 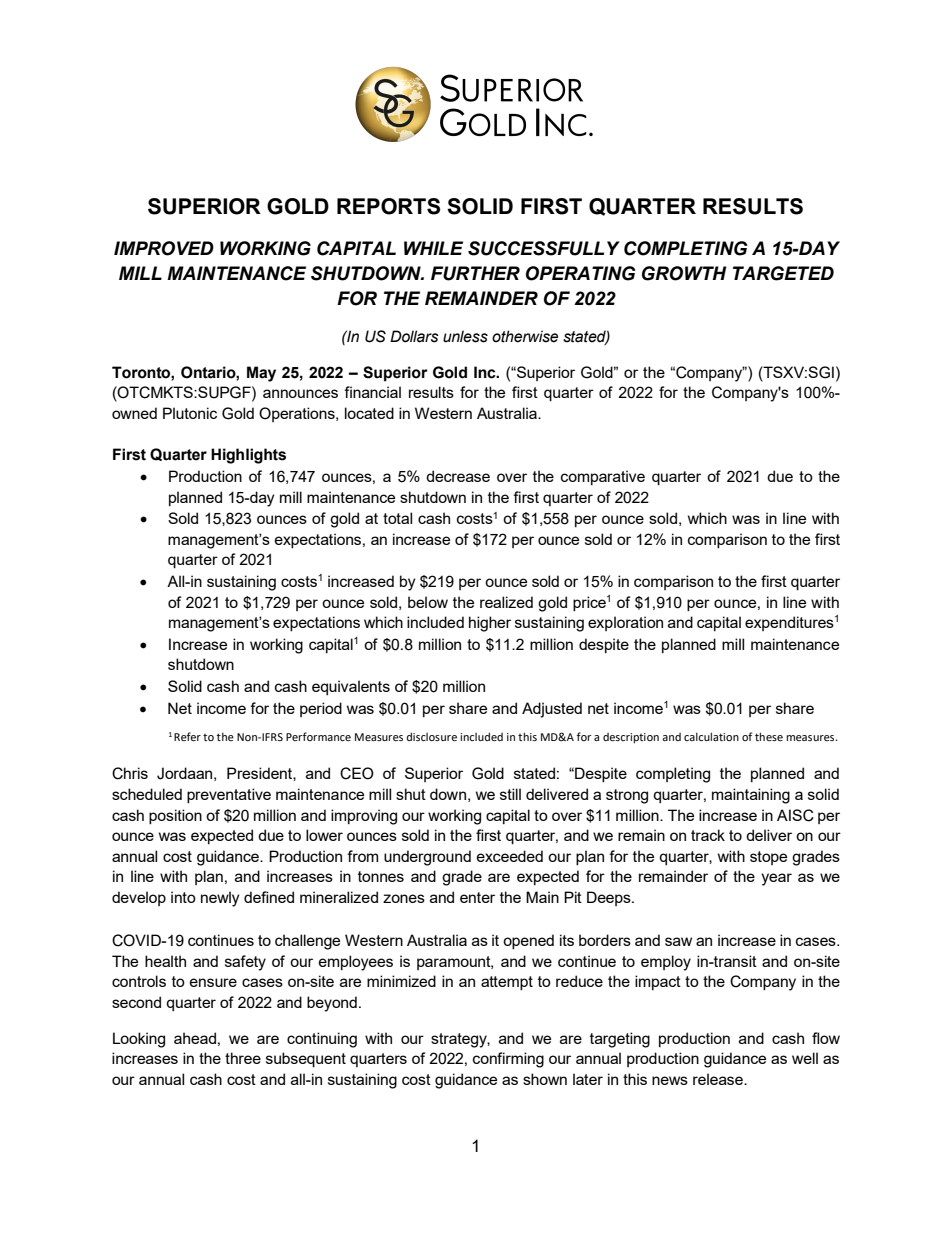 What do you see at coordinates (508, 1060) in the document?
I see `confirming` at bounding box center [508, 1060].
